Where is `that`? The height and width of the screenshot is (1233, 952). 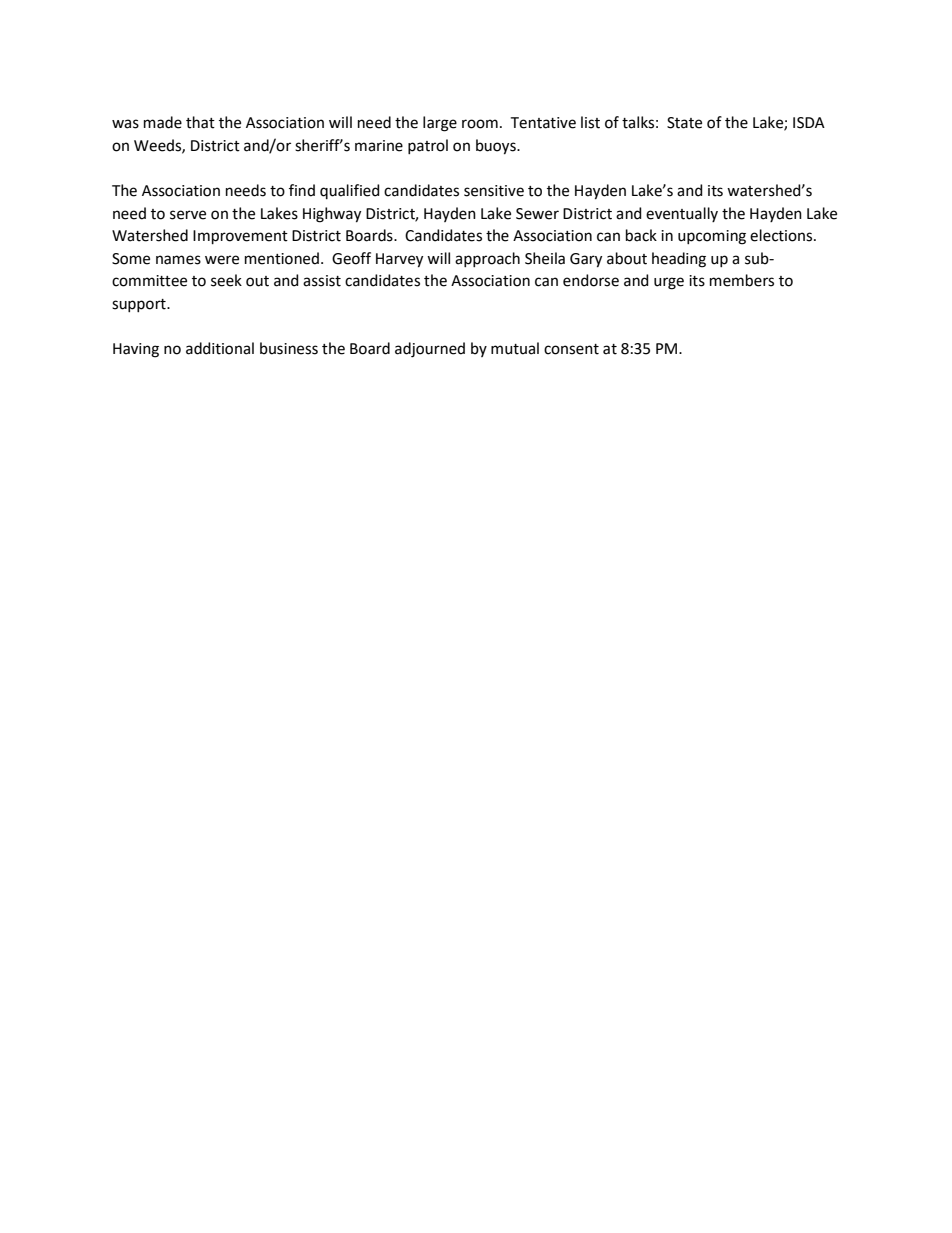
that is located at coordinates (200, 122).
